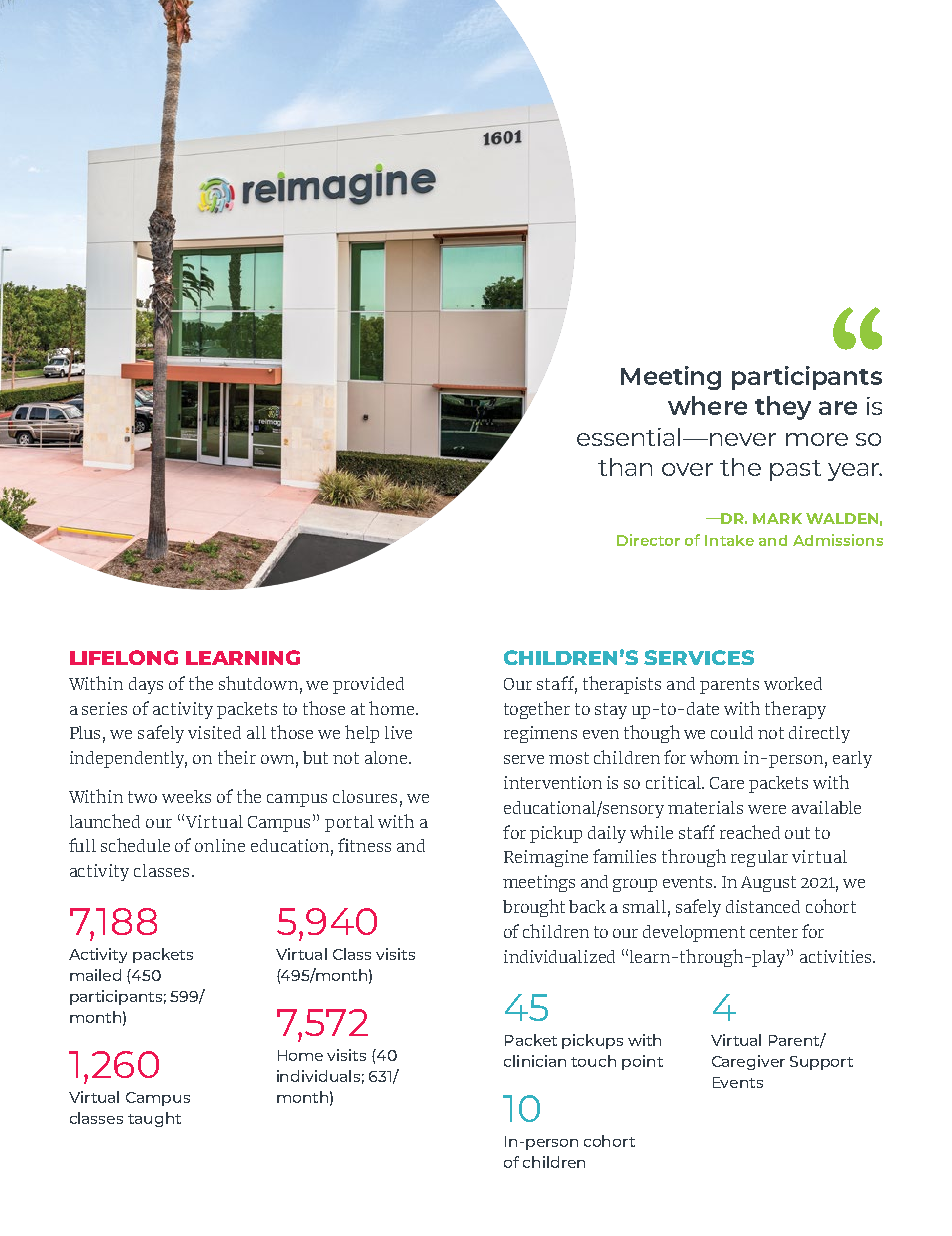 The image size is (952, 1236). I want to click on clinician, so click(535, 1061).
